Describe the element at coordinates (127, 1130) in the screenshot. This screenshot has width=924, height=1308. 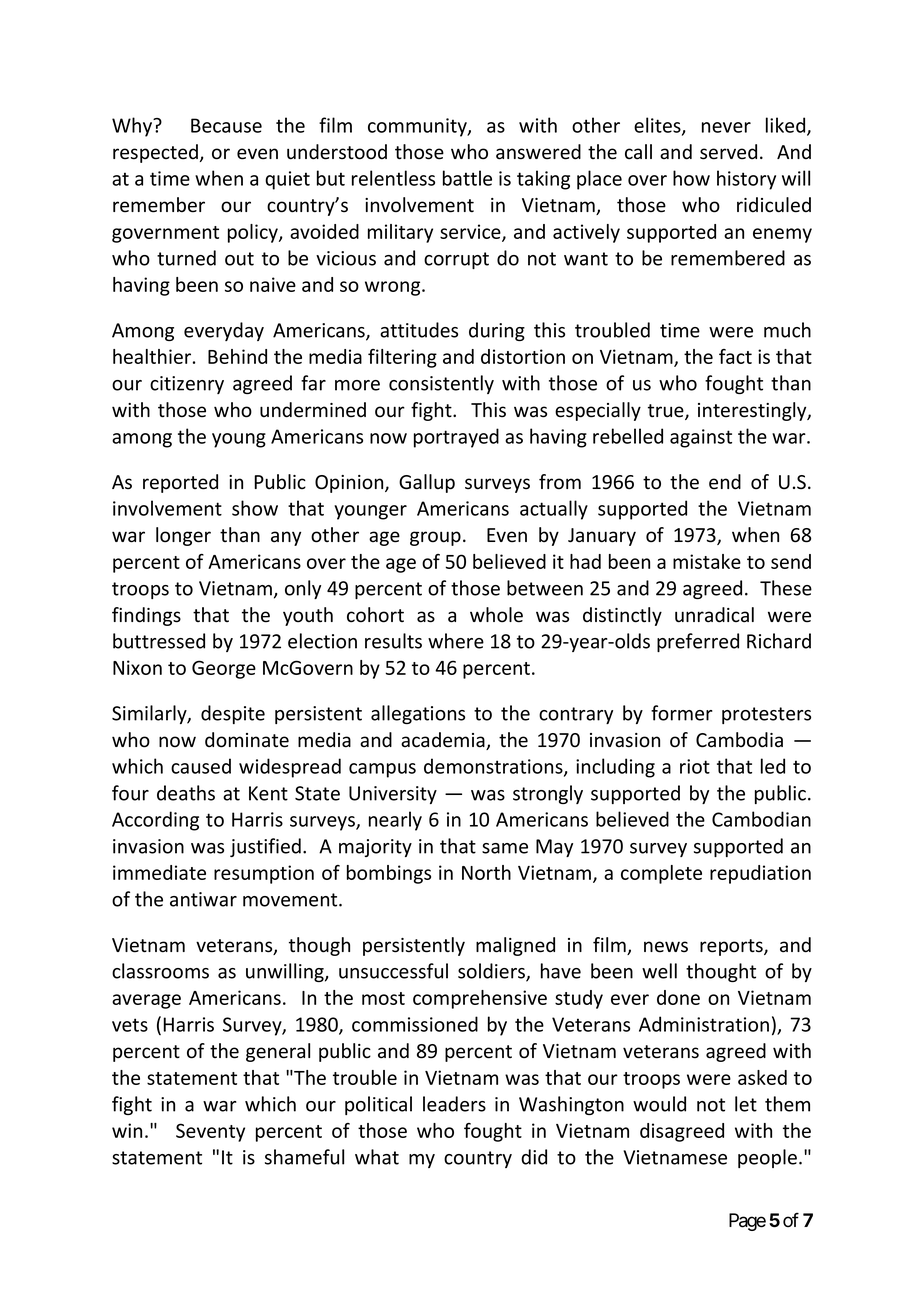
I see `win` at that location.
